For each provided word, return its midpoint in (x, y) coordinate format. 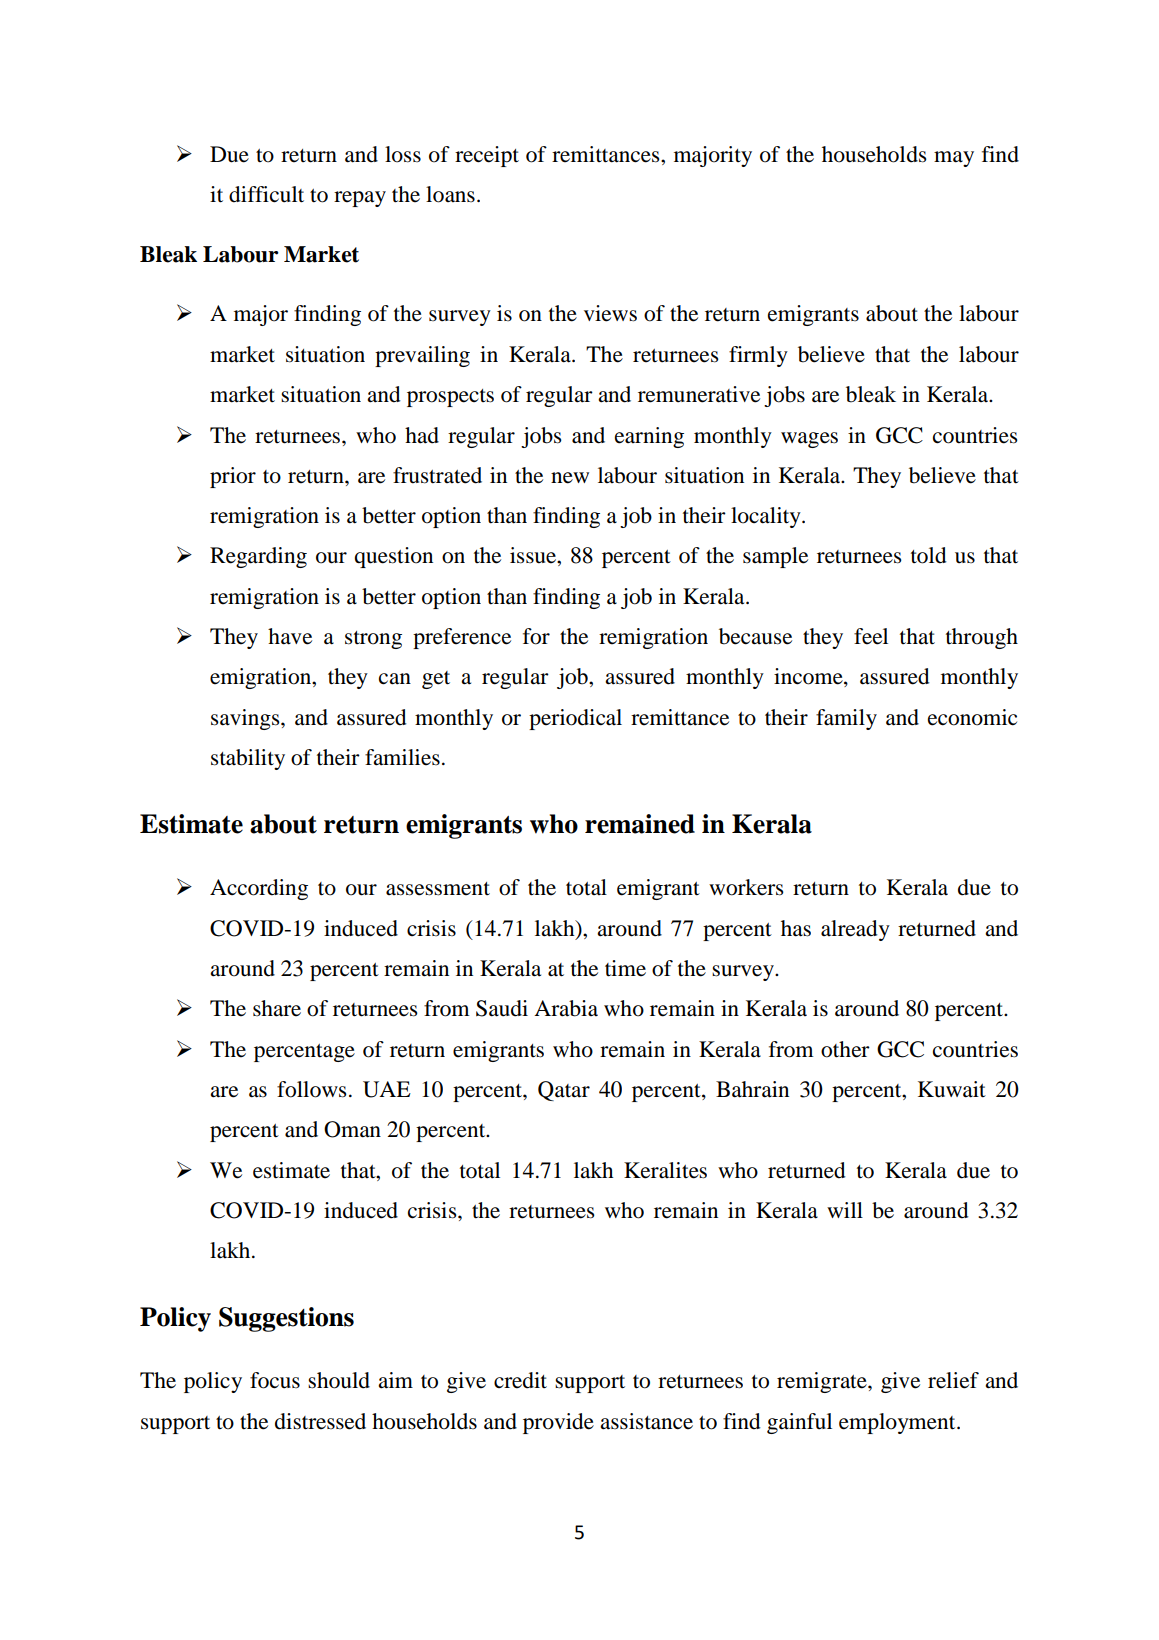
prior (233, 477)
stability (248, 759)
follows (312, 1089)
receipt (487, 156)
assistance (646, 1421)
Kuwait (952, 1089)
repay (360, 199)
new (570, 478)
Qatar (564, 1091)
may (954, 159)
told (929, 555)
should (339, 1380)
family (846, 719)
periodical (575, 719)
